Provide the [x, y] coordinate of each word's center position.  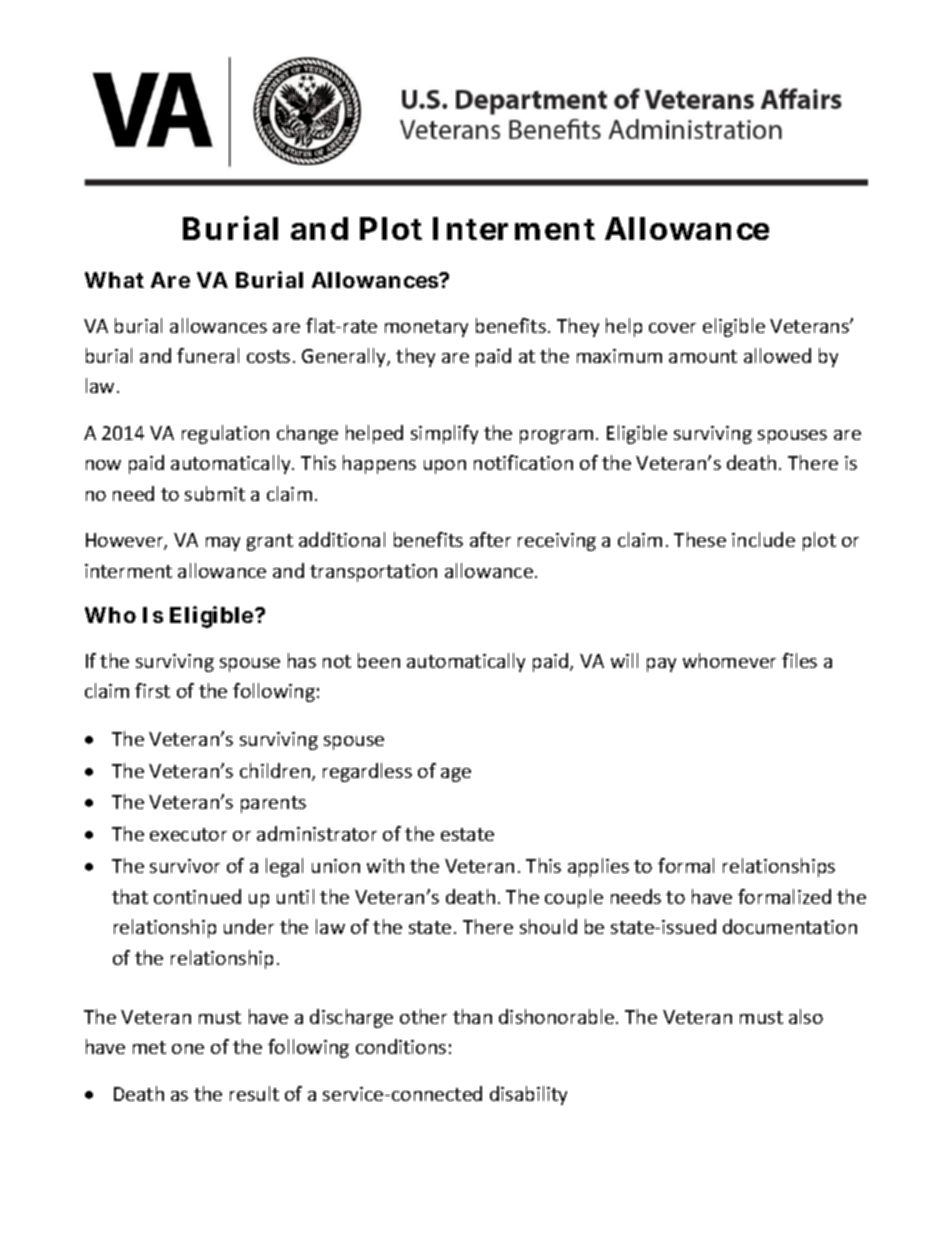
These [700, 539]
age [456, 775]
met [149, 1047]
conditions [401, 1046]
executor [188, 834]
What [114, 280]
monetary [426, 328]
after [490, 539]
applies [598, 867]
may [223, 544]
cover [672, 328]
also [806, 1016]
